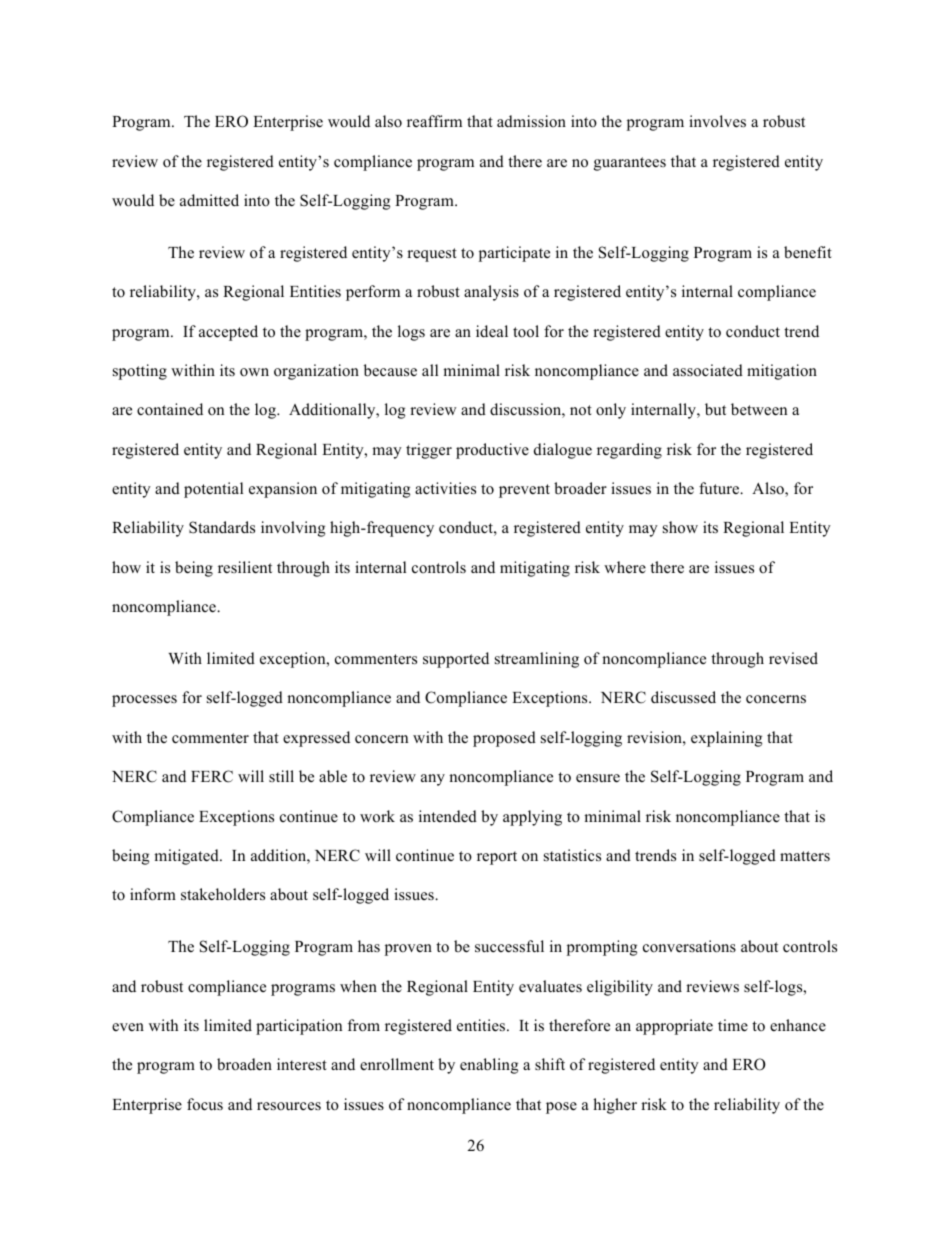  I want to click on involves, so click(717, 121).
